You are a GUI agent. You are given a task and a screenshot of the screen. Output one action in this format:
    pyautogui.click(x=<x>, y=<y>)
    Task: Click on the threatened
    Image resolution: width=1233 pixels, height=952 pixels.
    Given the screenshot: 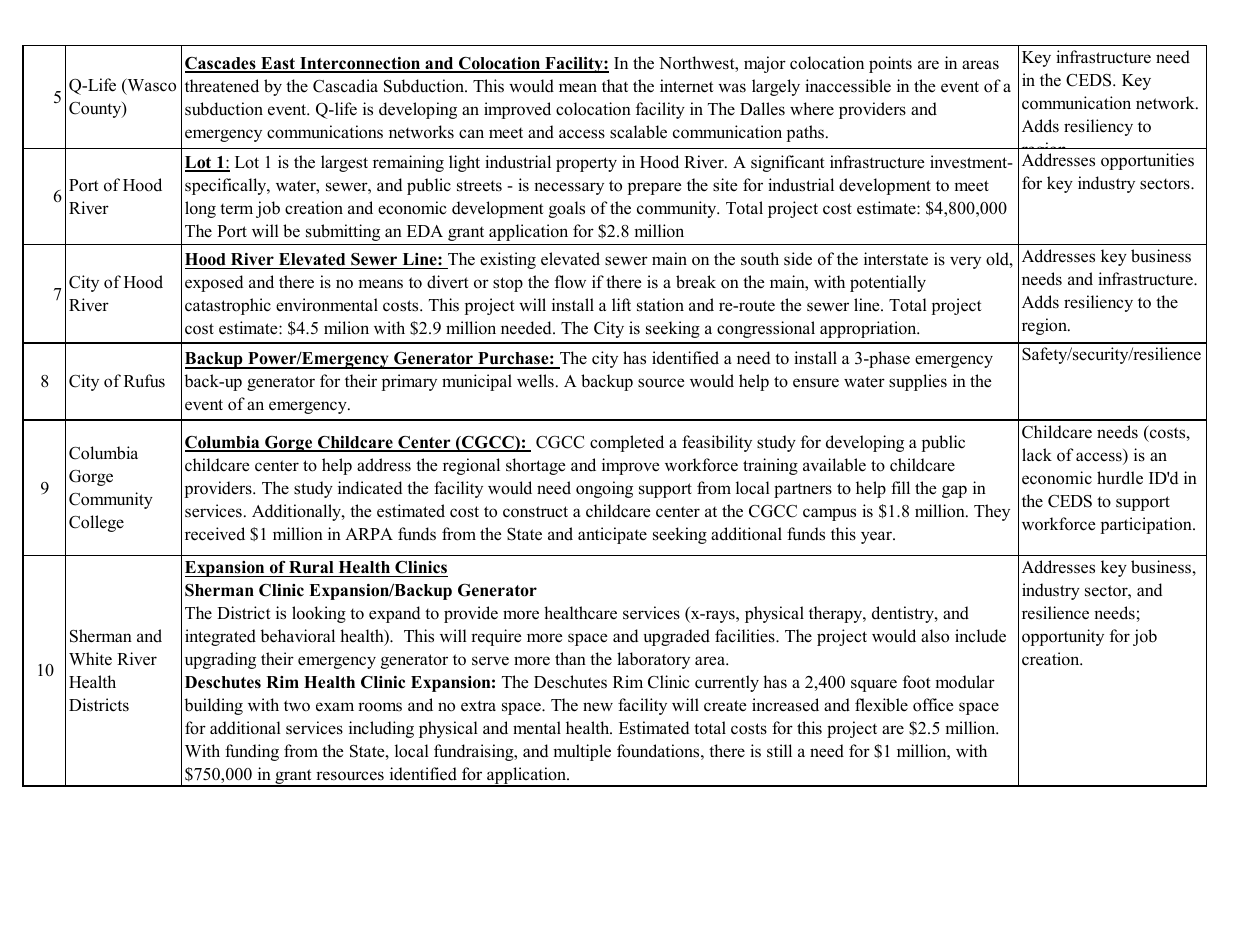 What is the action you would take?
    pyautogui.click(x=222, y=86)
